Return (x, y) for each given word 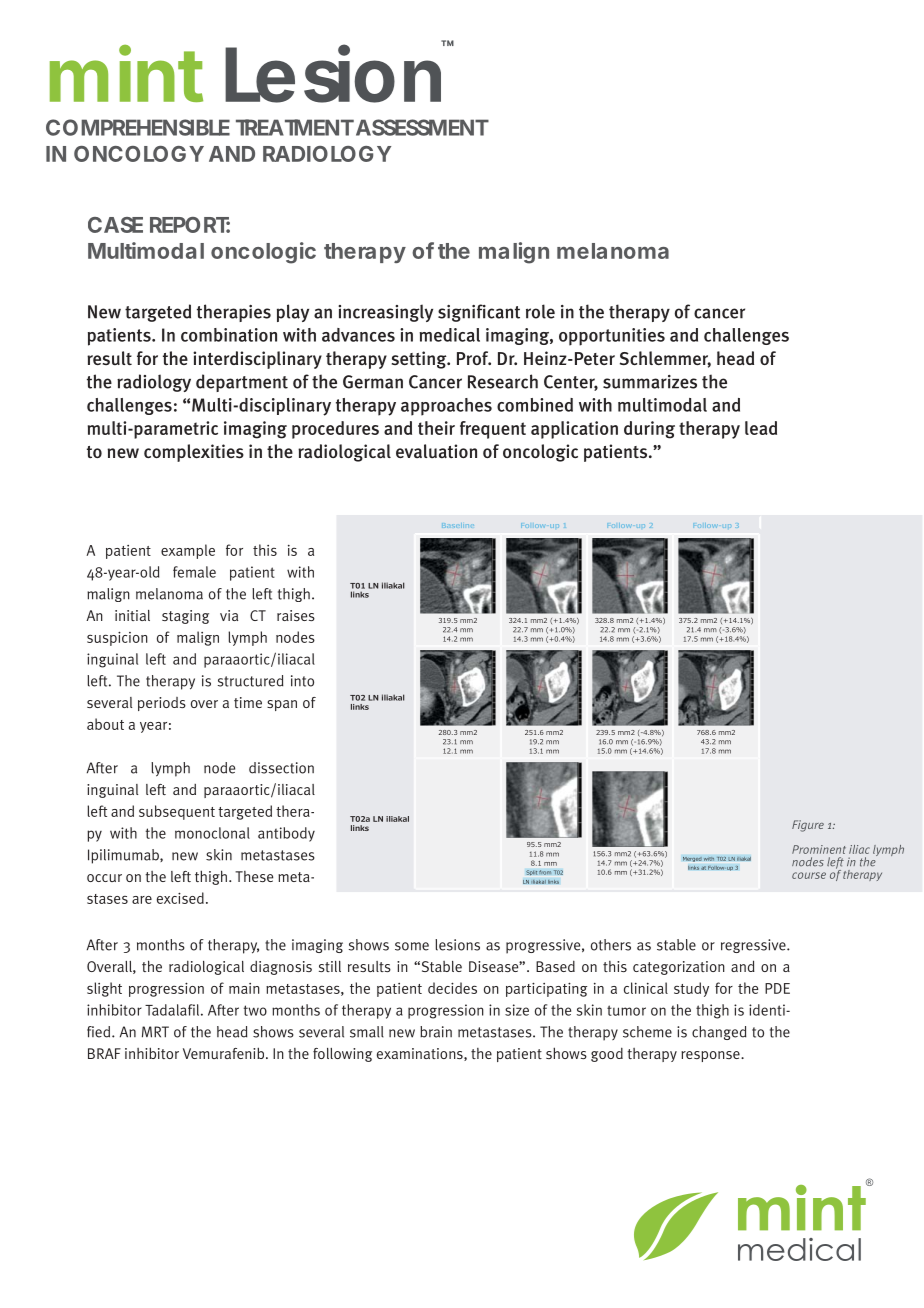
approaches (446, 407)
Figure (808, 826)
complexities (194, 453)
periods (162, 704)
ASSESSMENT (422, 127)
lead (761, 428)
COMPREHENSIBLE (138, 127)
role (540, 311)
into (302, 681)
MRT (155, 1032)
